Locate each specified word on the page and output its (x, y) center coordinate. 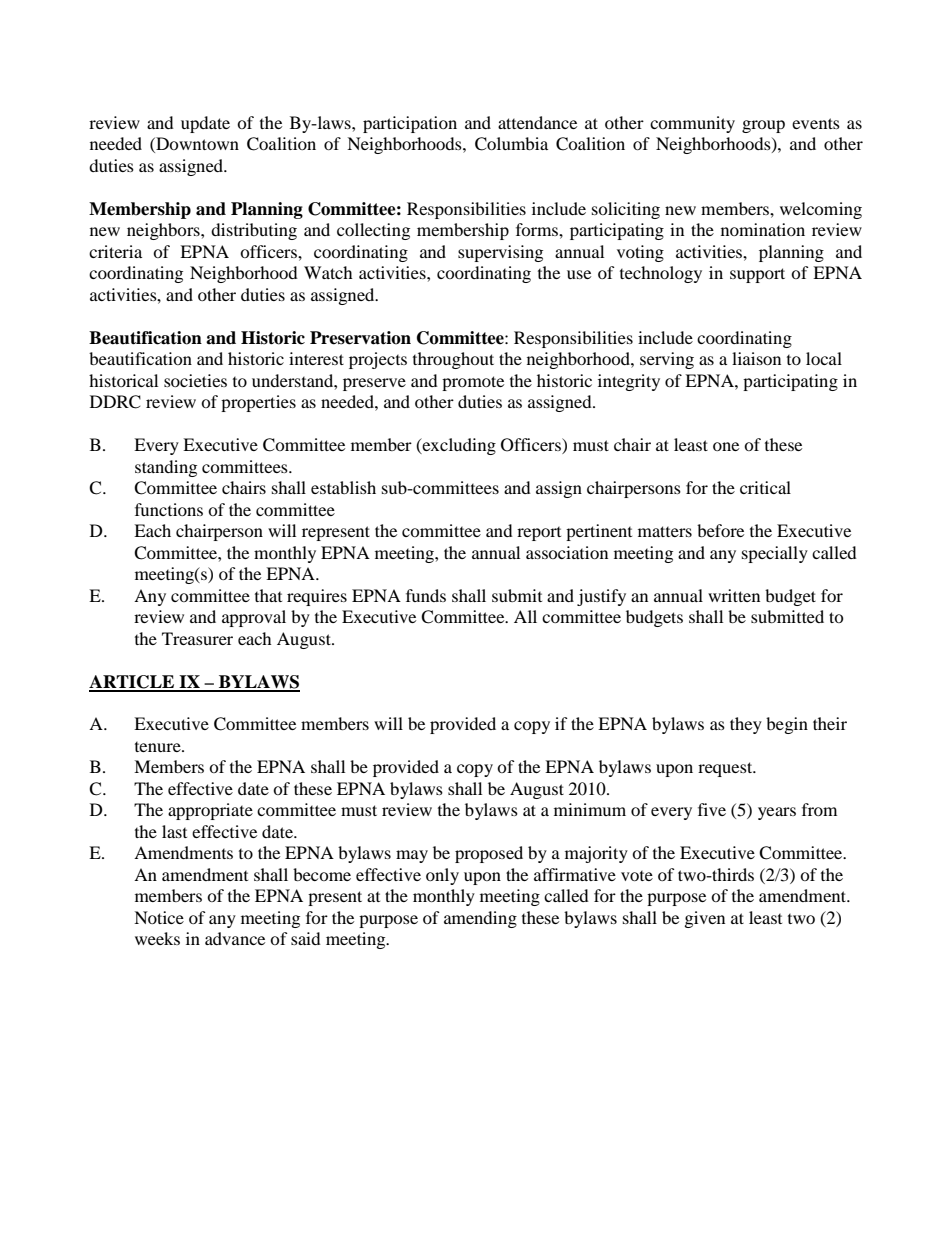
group (763, 126)
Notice (159, 917)
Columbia (511, 144)
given (705, 919)
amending (480, 919)
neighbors (164, 231)
